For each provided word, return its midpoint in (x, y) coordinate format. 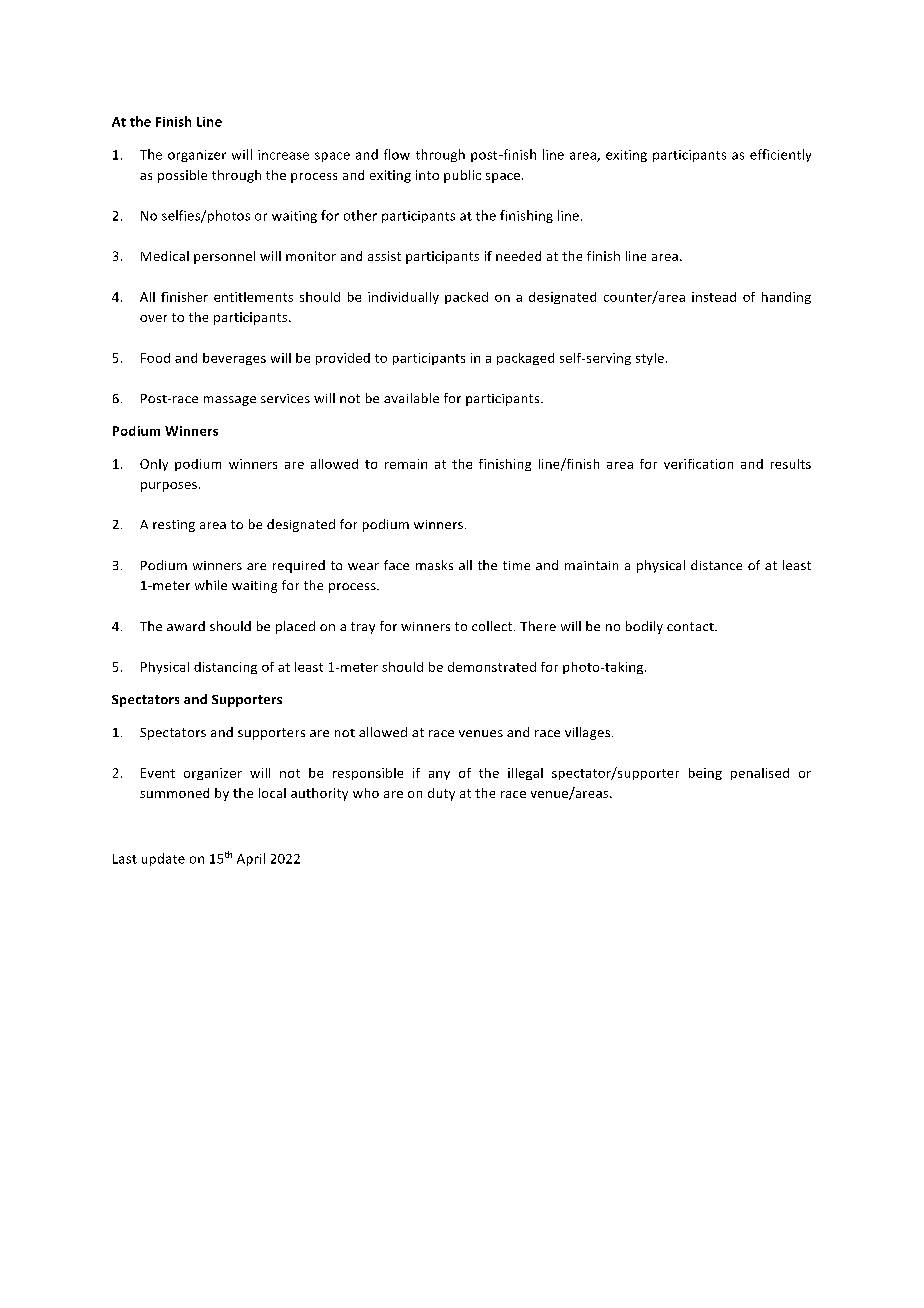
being (705, 774)
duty (441, 794)
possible (182, 176)
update (163, 859)
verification (698, 464)
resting (174, 526)
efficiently (780, 155)
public (462, 176)
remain (406, 464)
